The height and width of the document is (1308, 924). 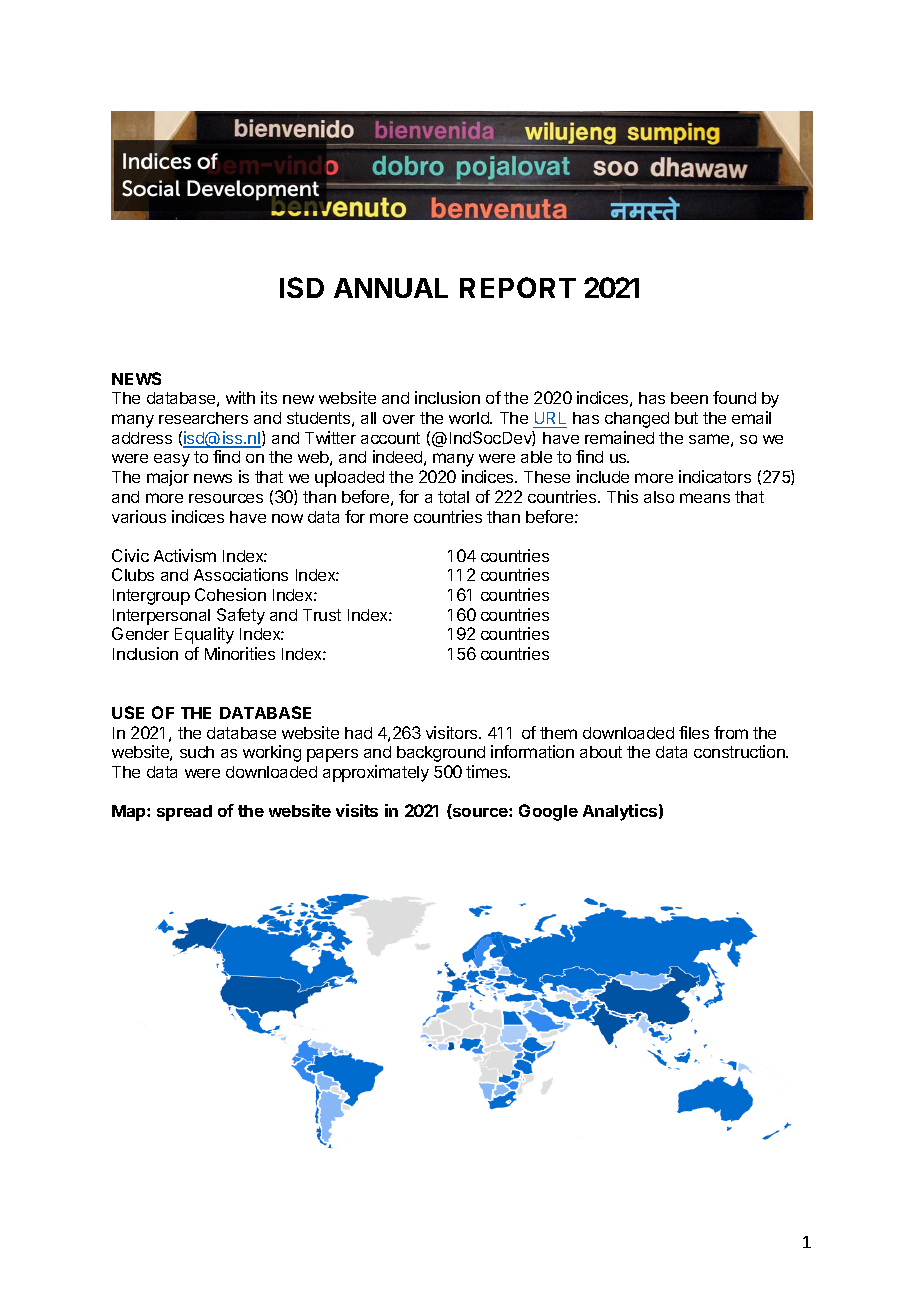 What do you see at coordinates (453, 497) in the document?
I see `total` at bounding box center [453, 497].
